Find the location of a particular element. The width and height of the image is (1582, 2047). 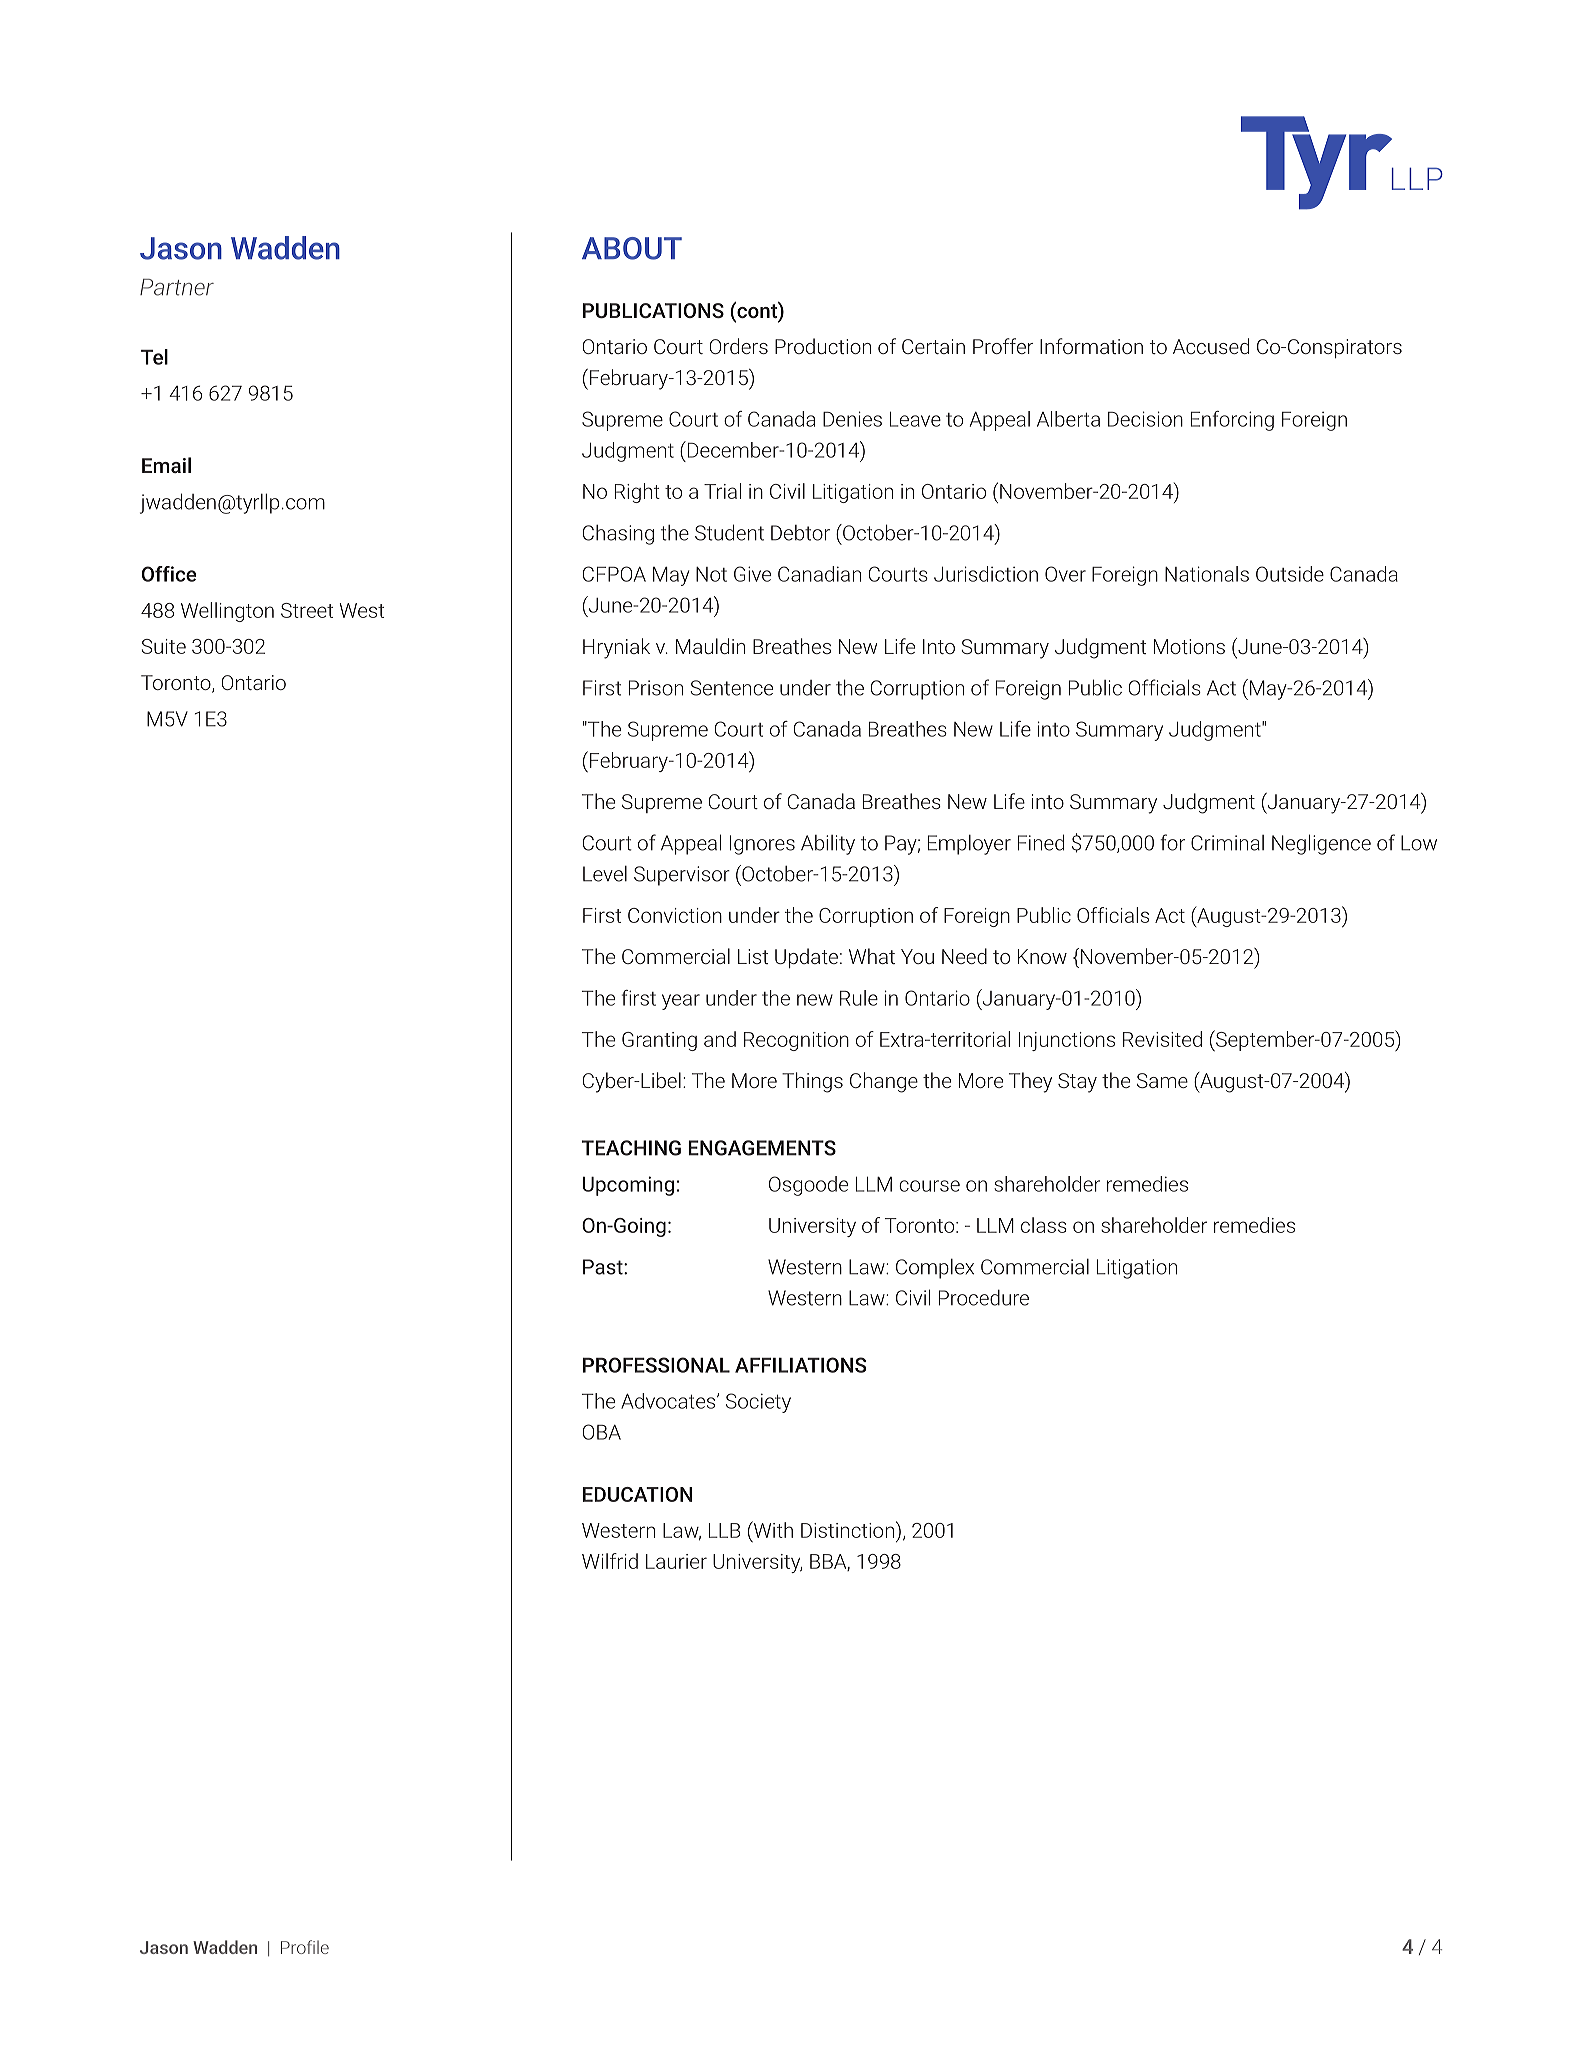

Laurier is located at coordinates (676, 1561).
